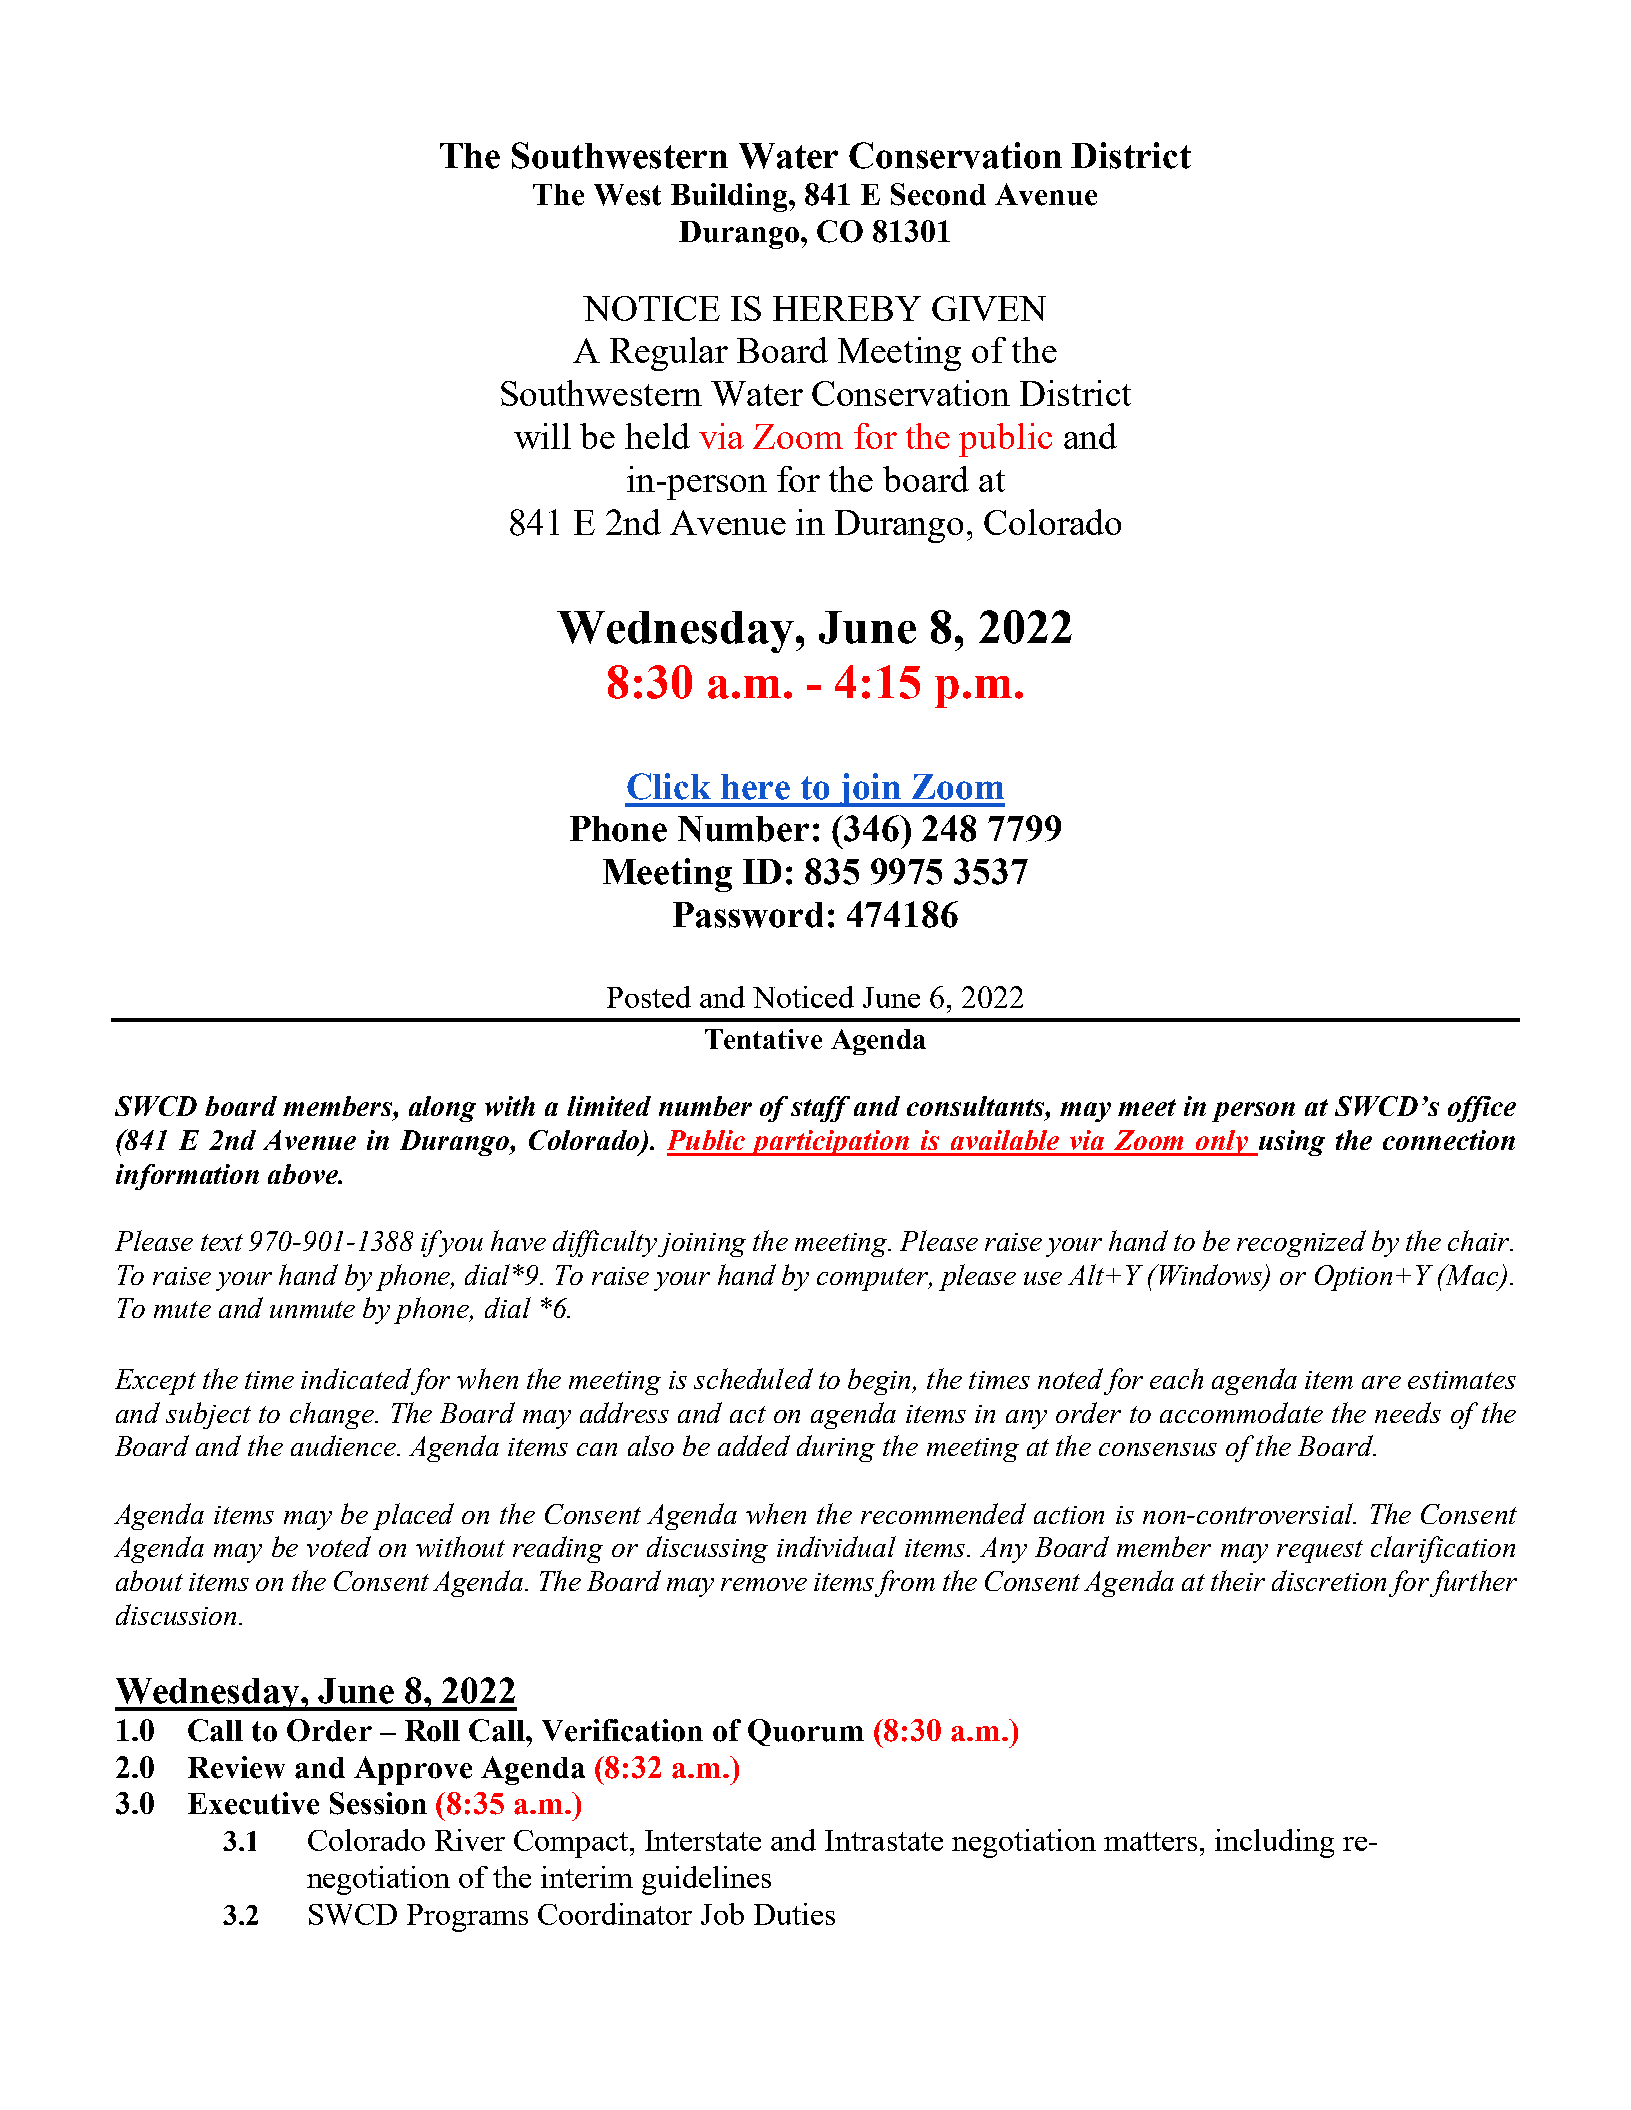 The height and width of the document is (2110, 1631). I want to click on Duties, so click(794, 1914).
